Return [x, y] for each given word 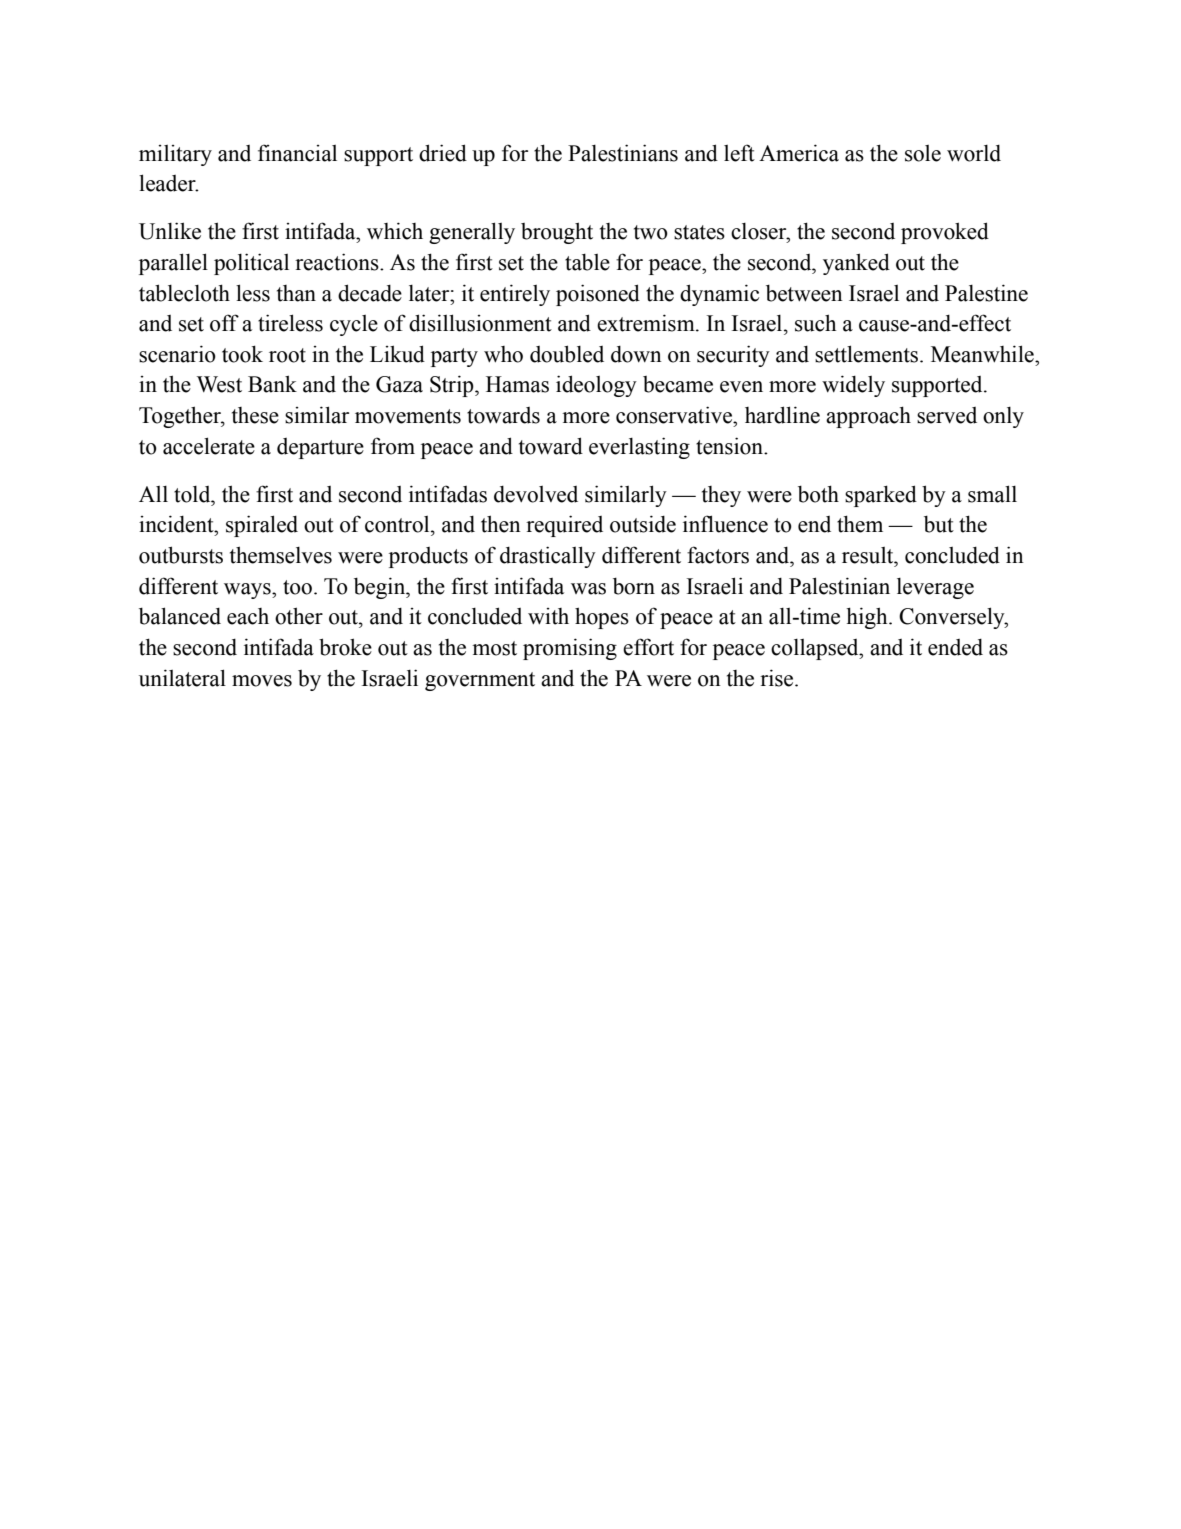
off [224, 323]
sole [923, 153]
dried [443, 153]
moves [262, 681]
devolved [536, 494]
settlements [866, 354]
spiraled [262, 526]
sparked [881, 496]
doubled [567, 354]
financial [297, 153]
